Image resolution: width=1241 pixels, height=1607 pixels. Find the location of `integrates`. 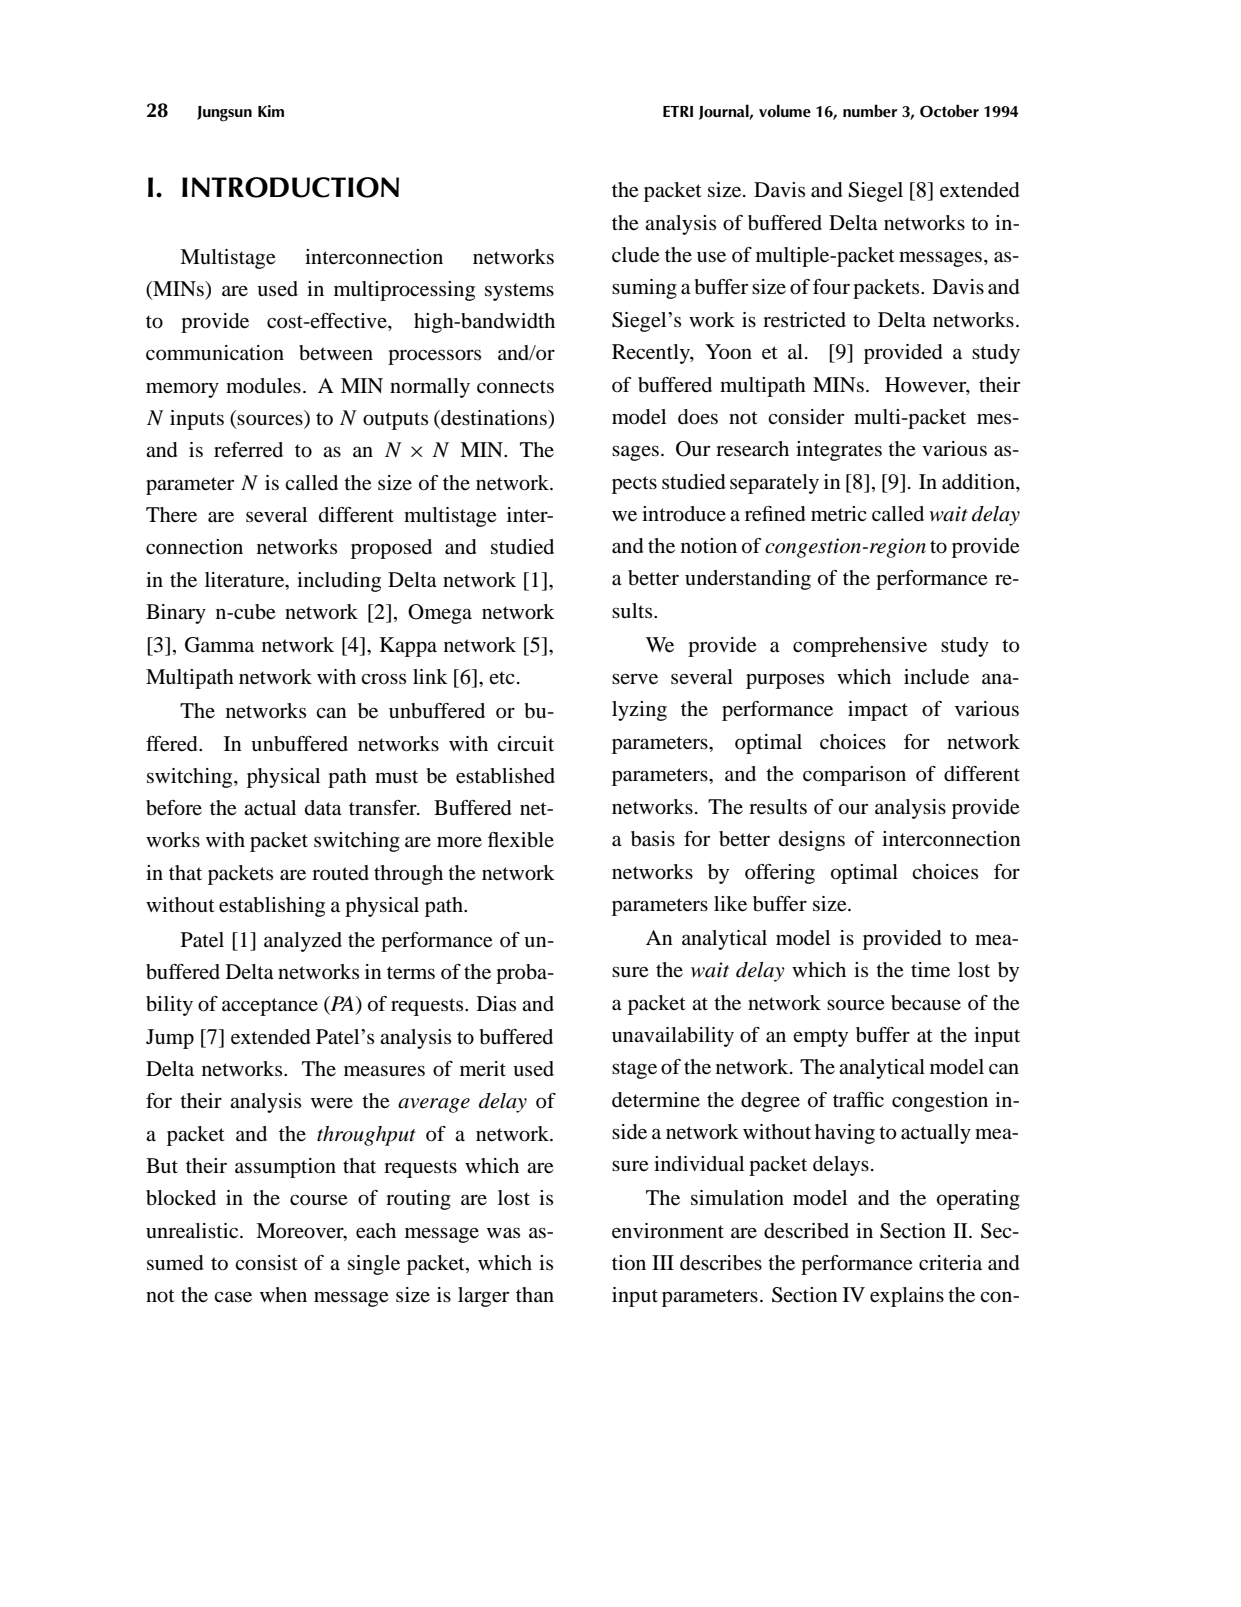

integrates is located at coordinates (839, 451).
